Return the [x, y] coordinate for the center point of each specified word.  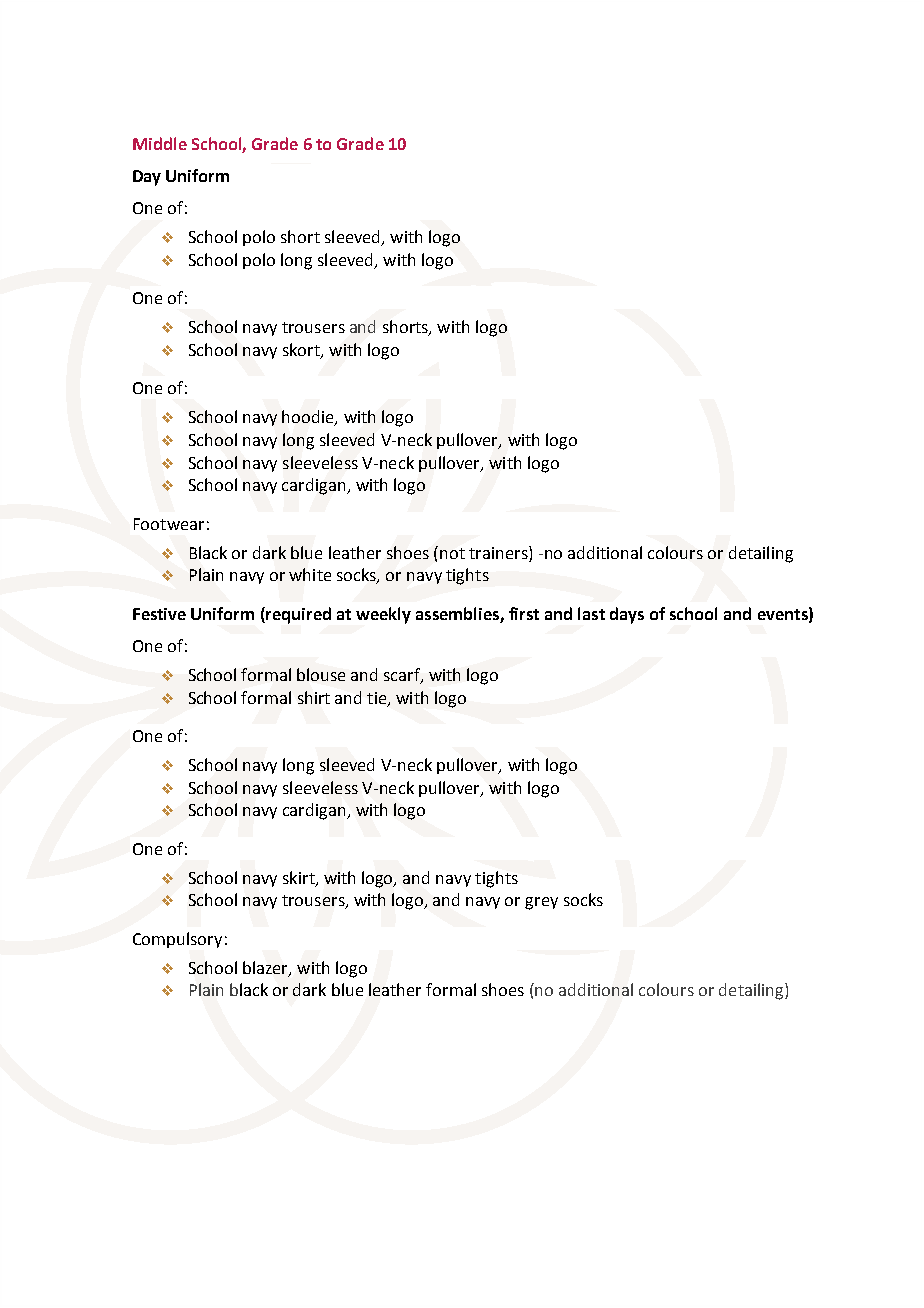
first [524, 613]
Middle [160, 143]
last [591, 613]
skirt [300, 878]
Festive [159, 614]
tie [378, 699]
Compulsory [177, 940]
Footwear [169, 524]
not [452, 553]
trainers [499, 552]
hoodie [309, 418]
